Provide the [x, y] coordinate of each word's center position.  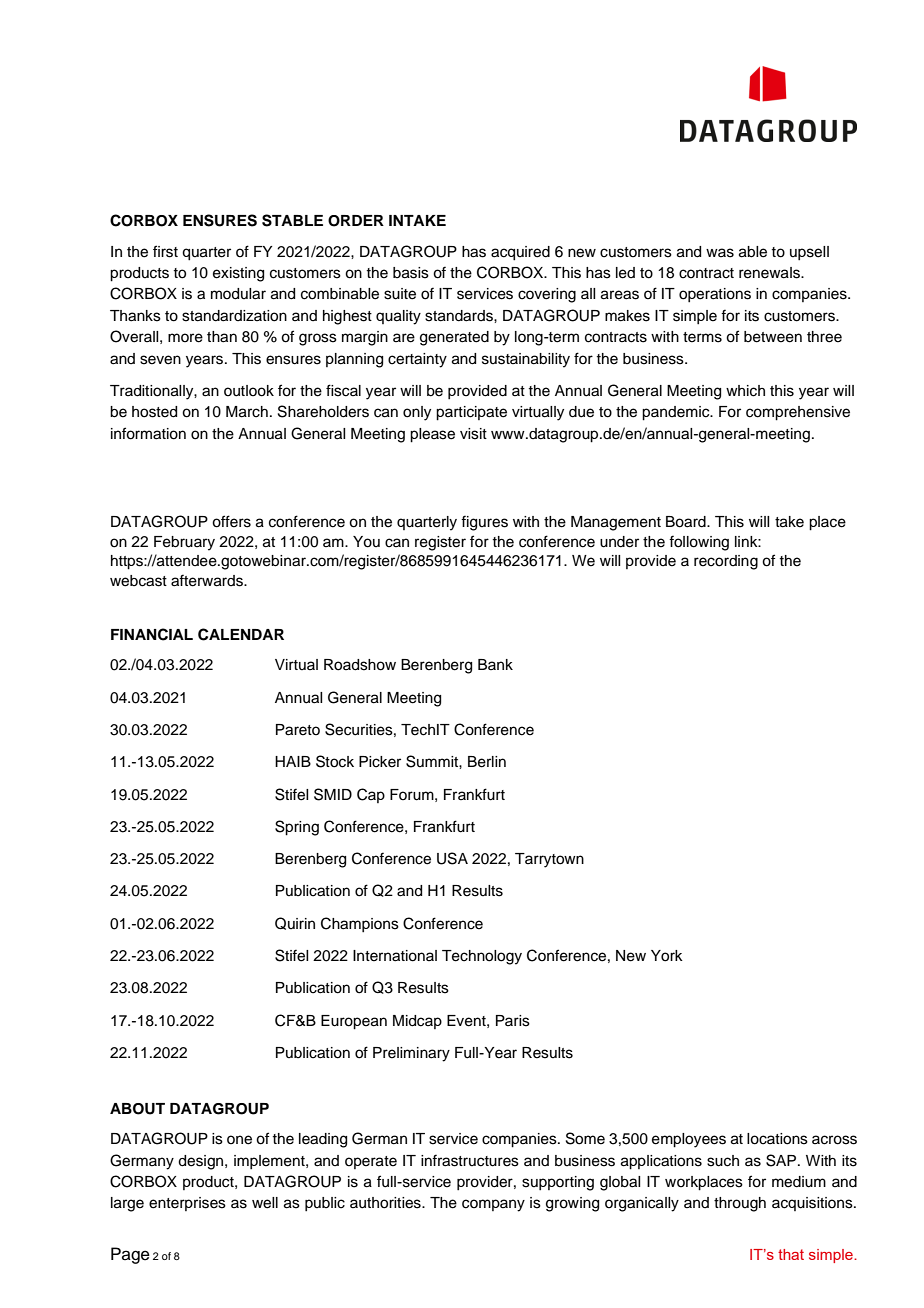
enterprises [187, 1204]
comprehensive [798, 413]
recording [726, 562]
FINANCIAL [152, 634]
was [720, 253]
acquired [520, 253]
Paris [513, 1021]
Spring [297, 828]
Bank [495, 664]
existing [238, 274]
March [247, 412]
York [667, 956]
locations [777, 1139]
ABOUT [137, 1109]
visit [473, 434]
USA [452, 858]
